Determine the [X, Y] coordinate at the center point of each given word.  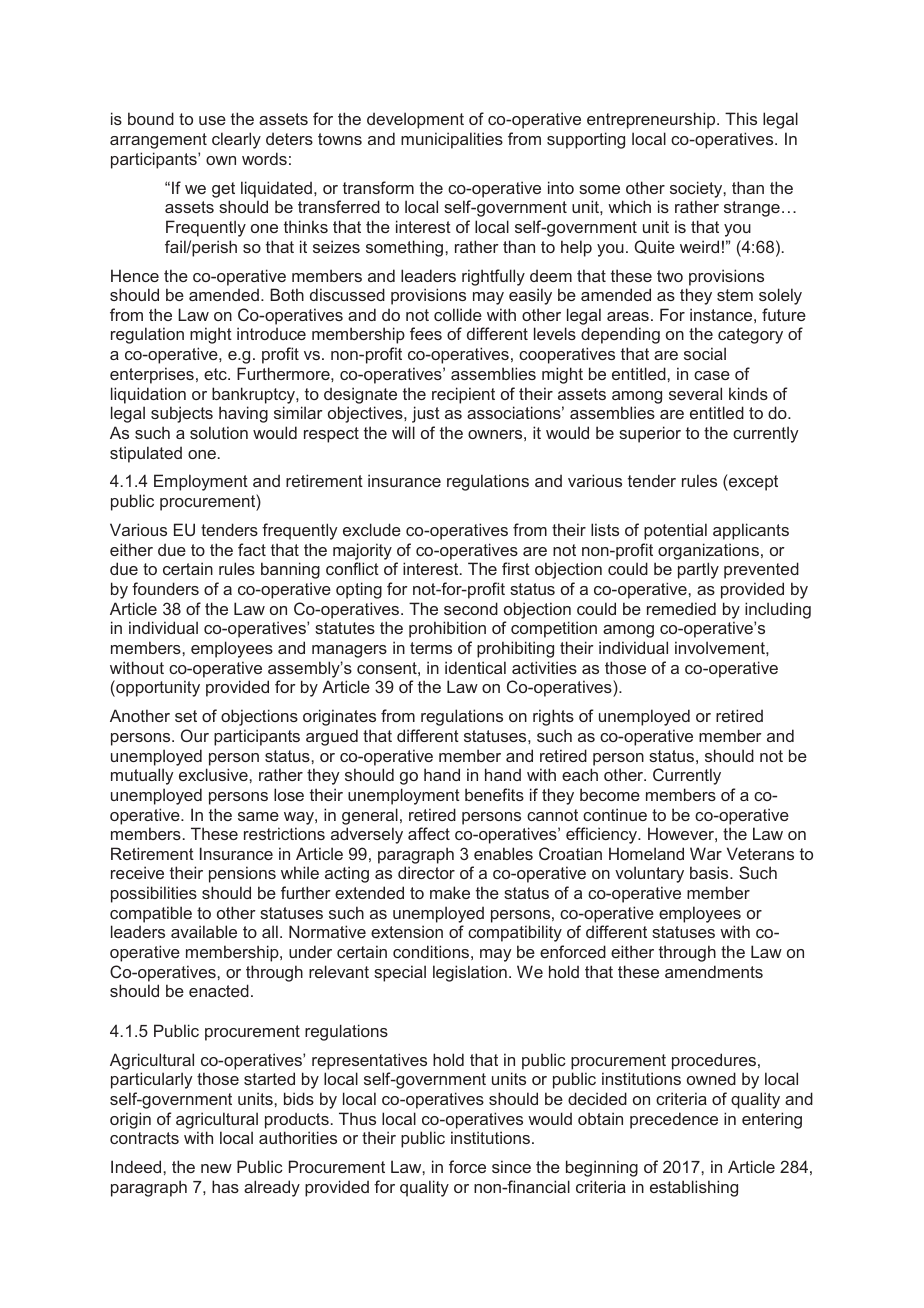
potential [675, 531]
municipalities [452, 140]
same [258, 816]
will [403, 432]
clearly [236, 140]
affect [429, 833]
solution [219, 432]
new [216, 1168]
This [741, 118]
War [706, 853]
